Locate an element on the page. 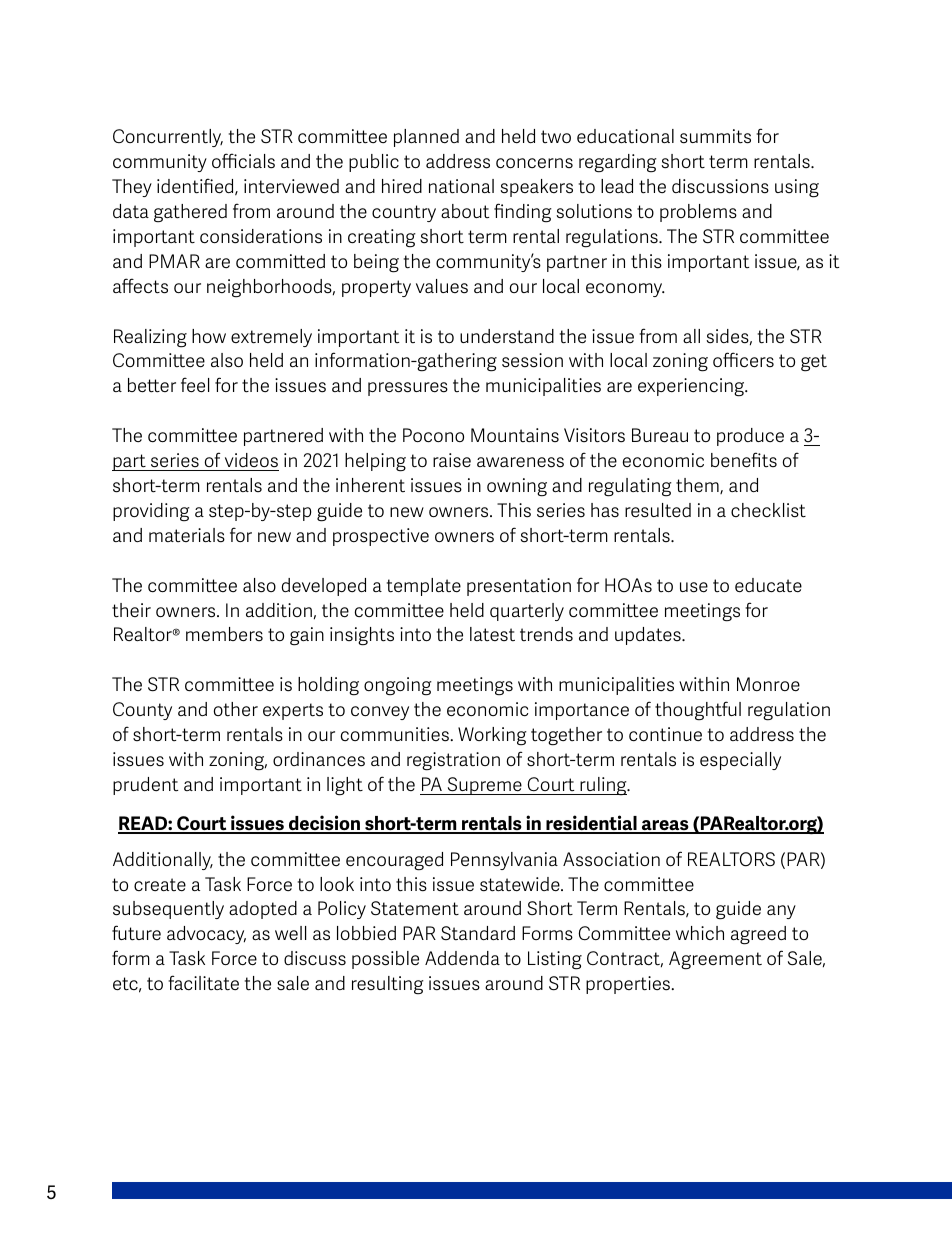 This page has height=1233, width=952. officials is located at coordinates (243, 161).
